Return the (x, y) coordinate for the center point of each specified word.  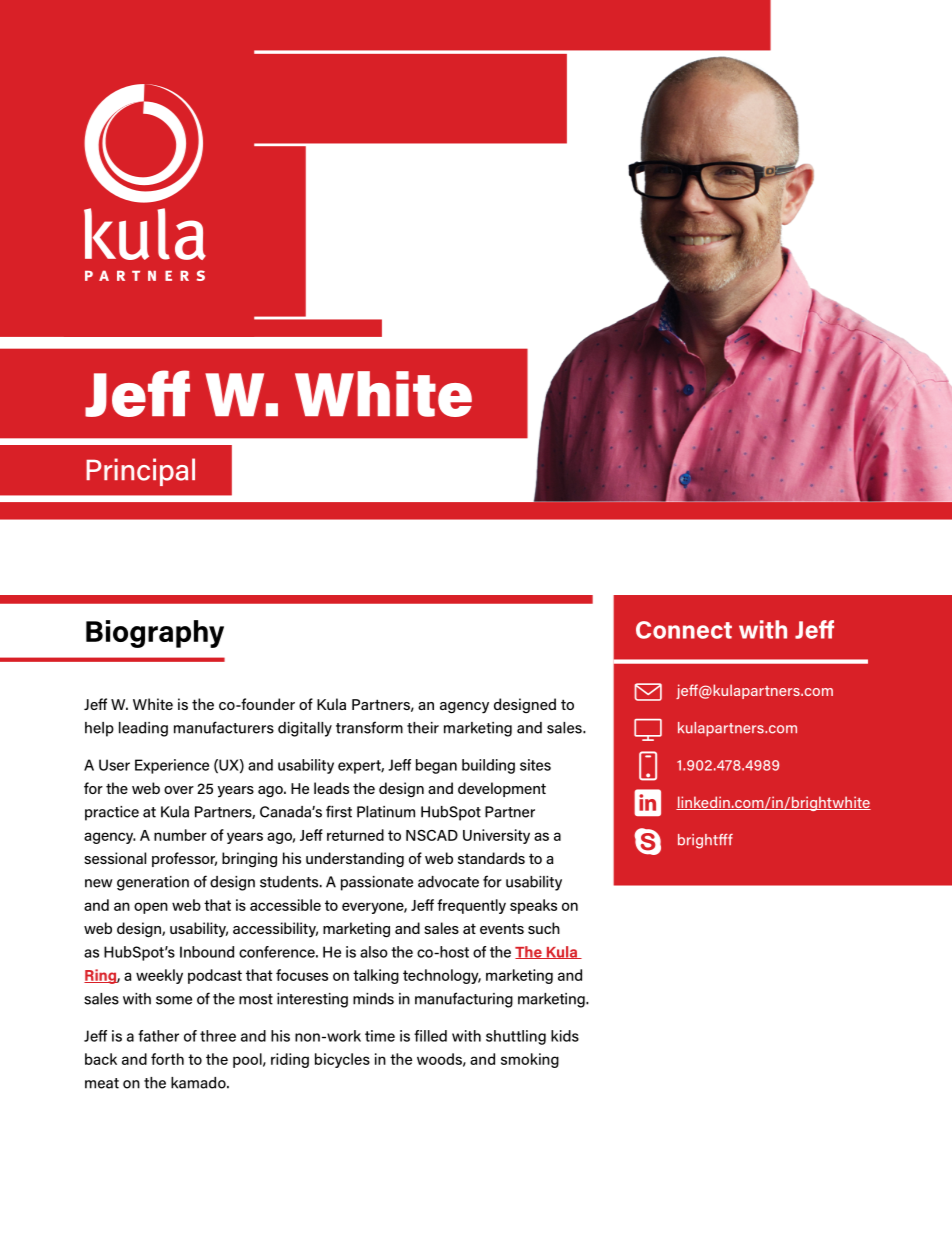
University (496, 836)
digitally (305, 729)
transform (369, 727)
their (423, 728)
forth (167, 1059)
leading (143, 729)
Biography (155, 634)
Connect (684, 630)
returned (355, 835)
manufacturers (224, 727)
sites (535, 765)
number (180, 835)
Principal (140, 472)
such (544, 928)
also (374, 952)
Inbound (207, 952)
